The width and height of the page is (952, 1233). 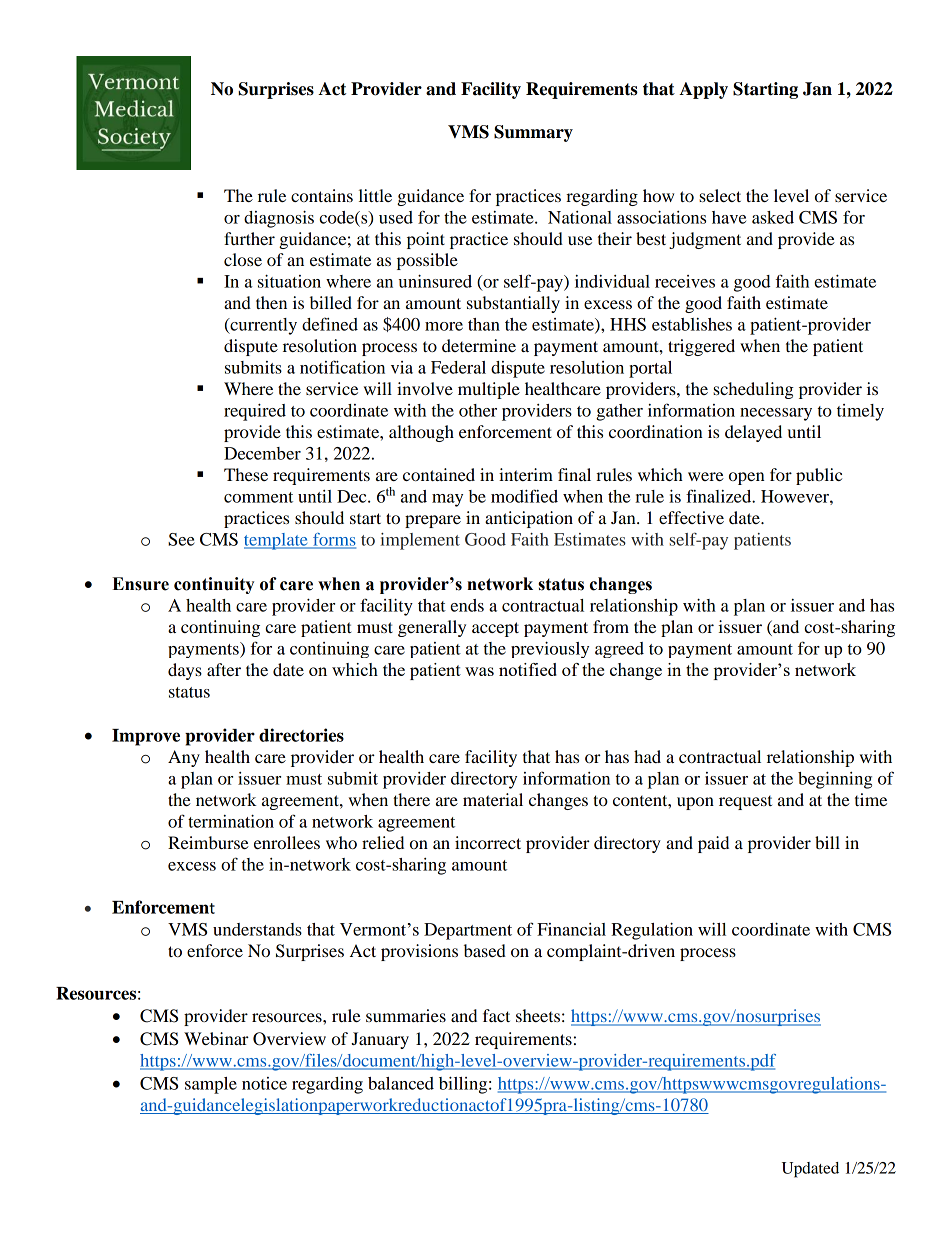 I want to click on continuity, so click(x=214, y=585).
